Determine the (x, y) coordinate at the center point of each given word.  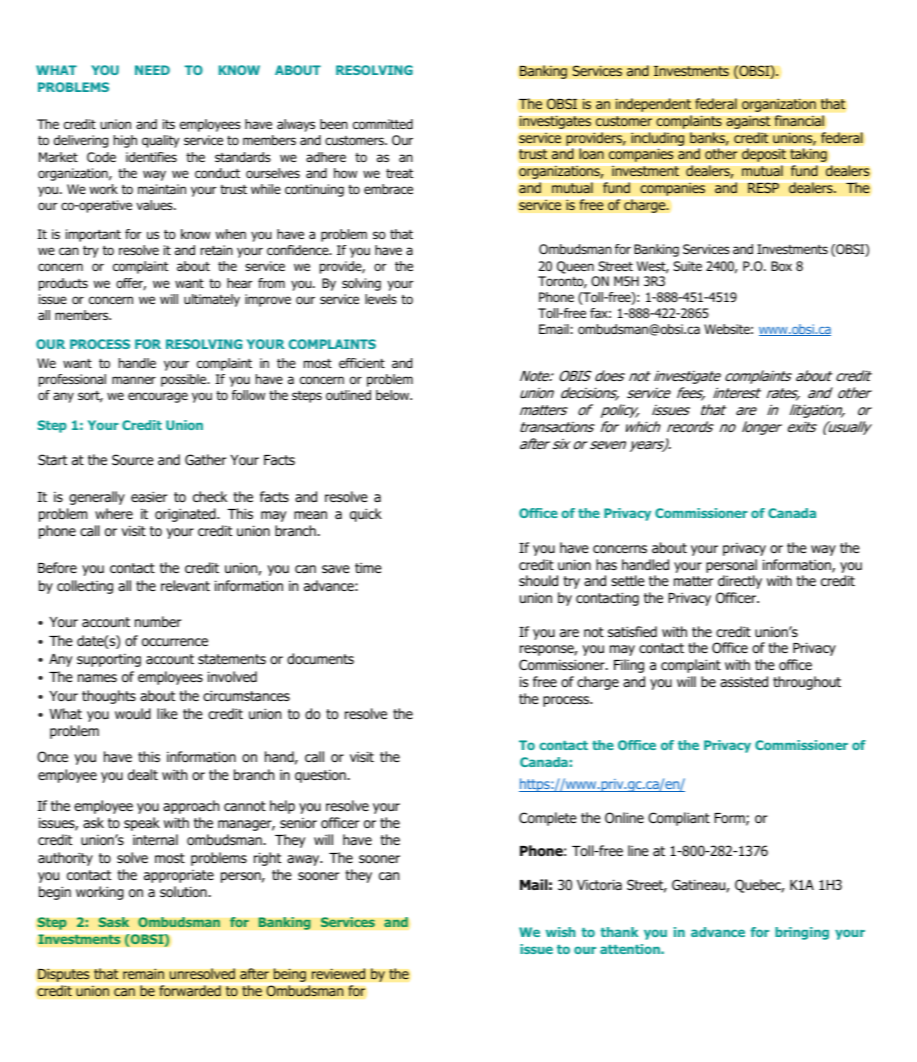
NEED (152, 70)
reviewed (338, 974)
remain (143, 974)
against (748, 122)
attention (631, 949)
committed (383, 124)
